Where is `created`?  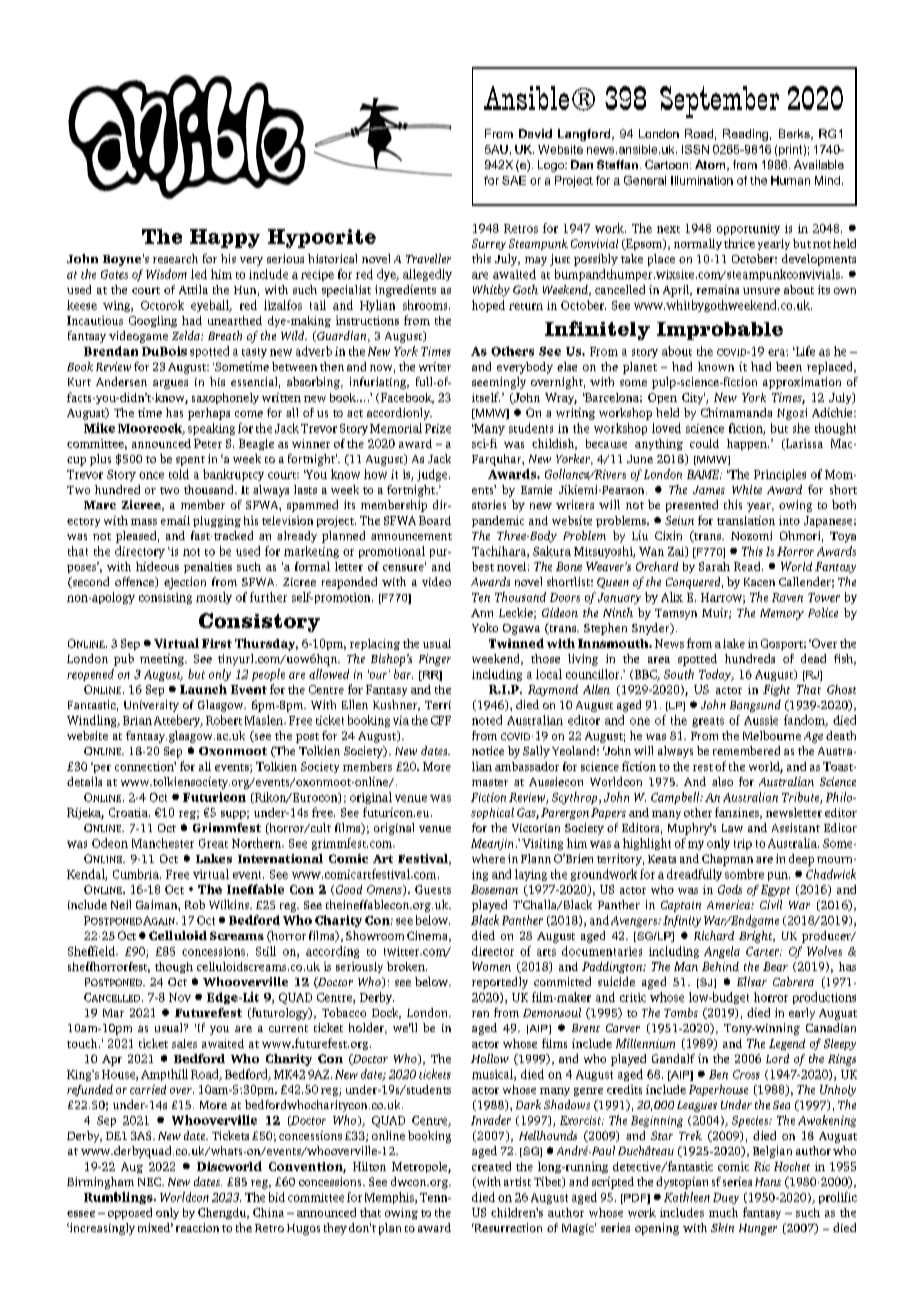
created is located at coordinates (491, 1166).
